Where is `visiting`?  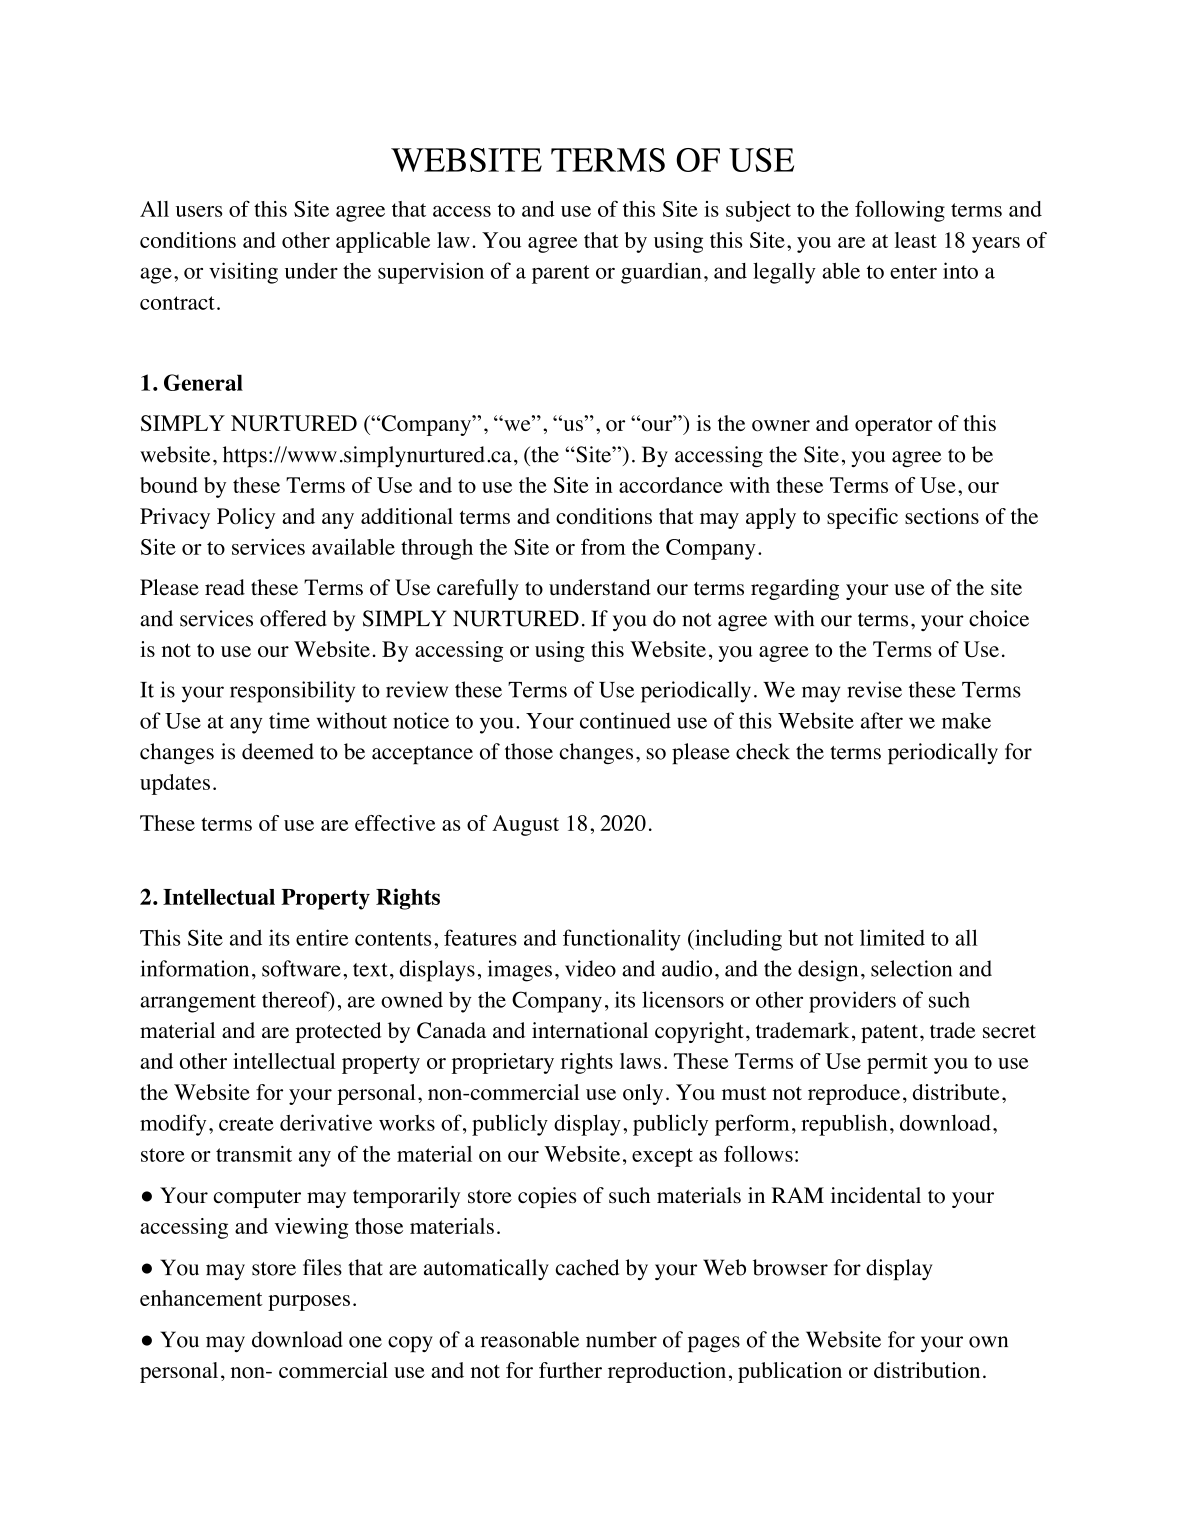
visiting is located at coordinates (243, 273).
